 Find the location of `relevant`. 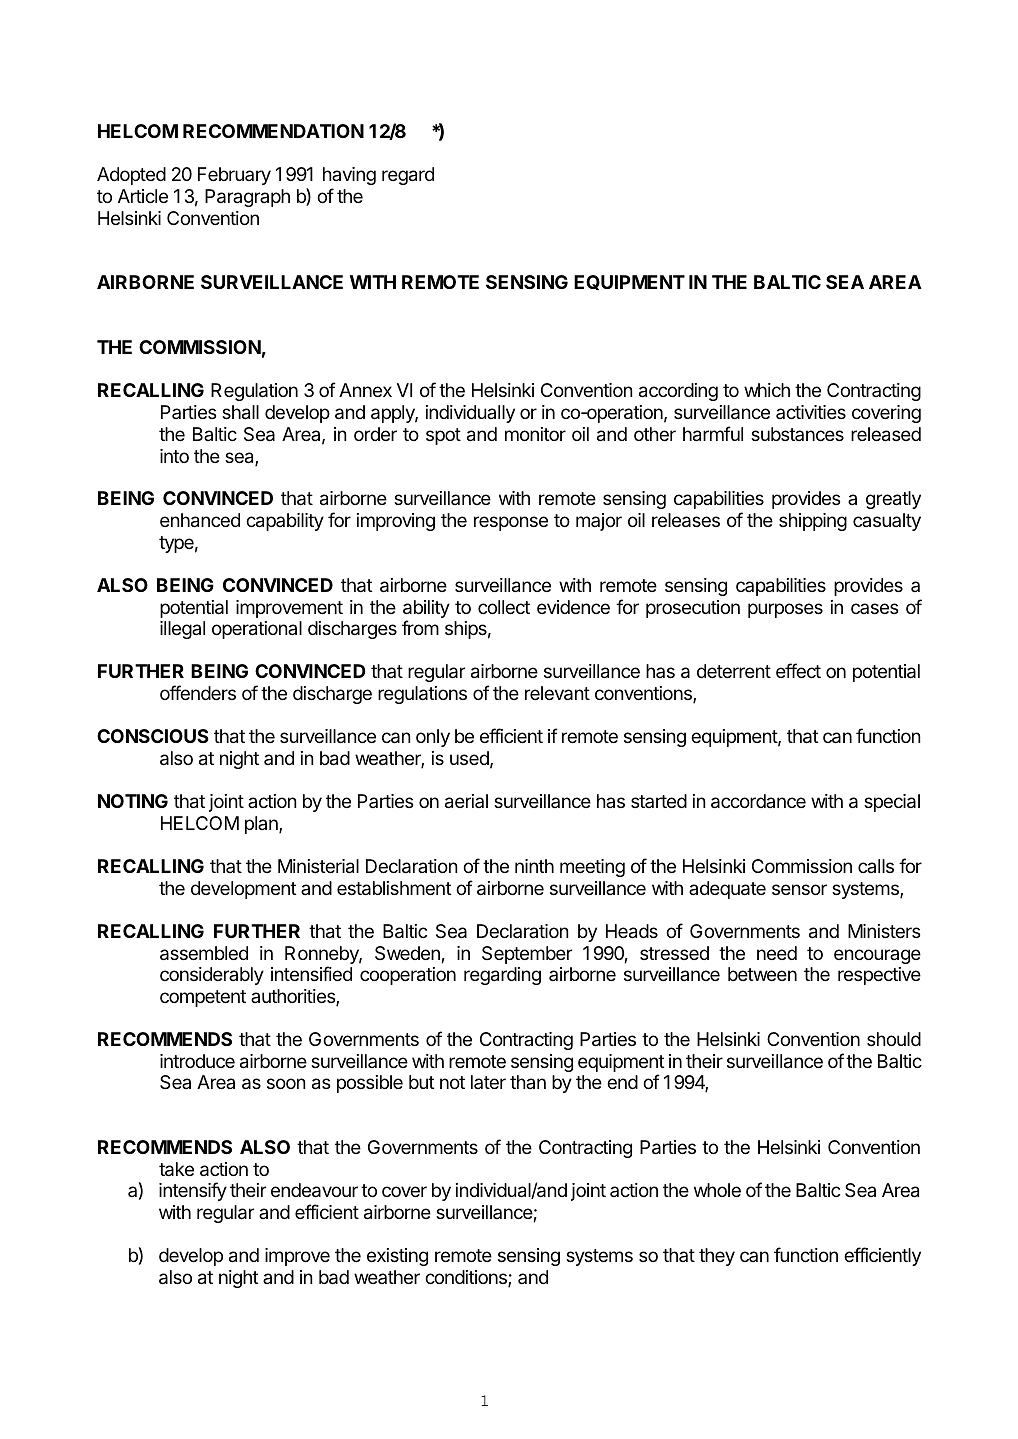

relevant is located at coordinates (557, 693).
